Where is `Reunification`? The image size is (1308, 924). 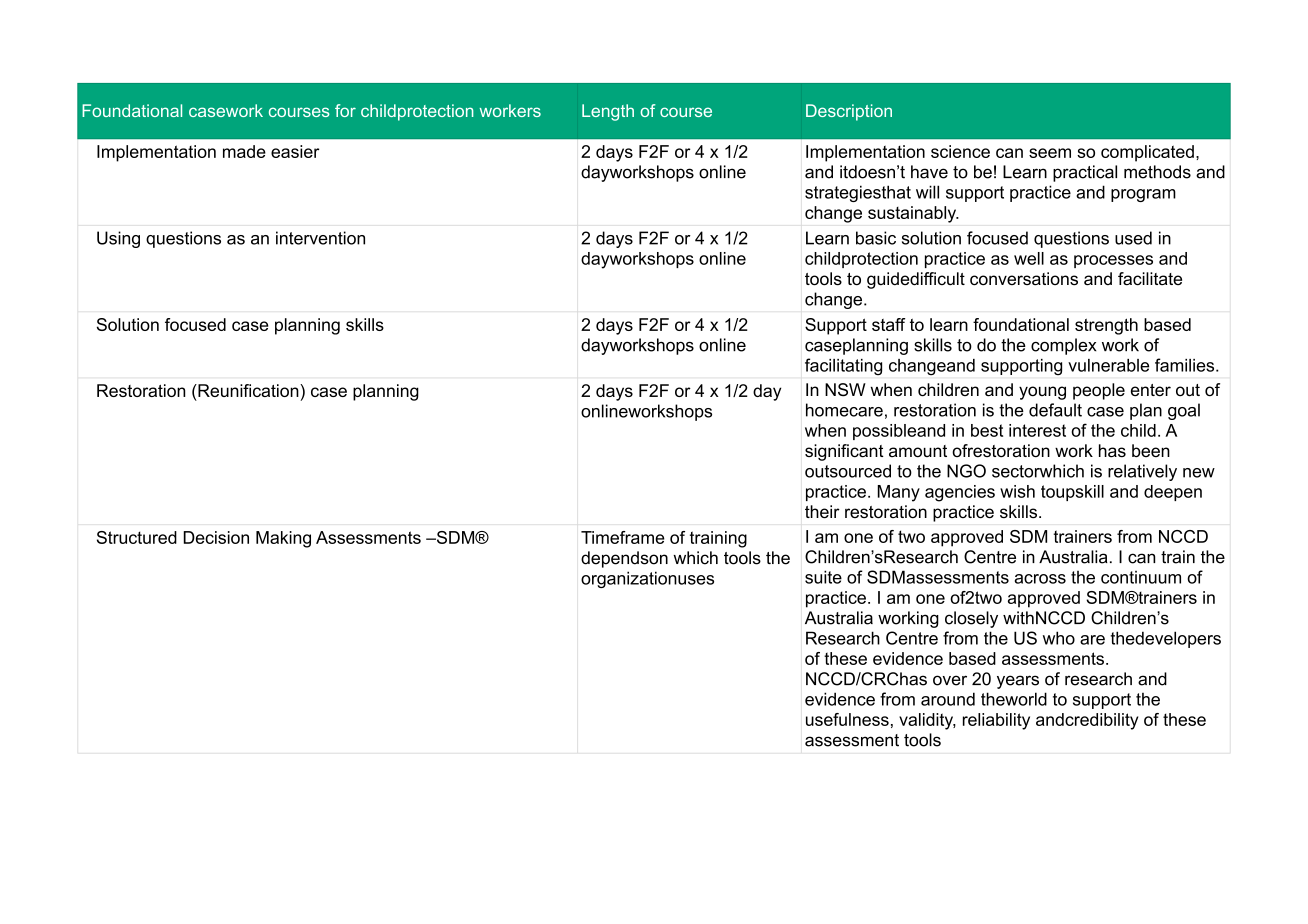 Reunification is located at coordinates (248, 390).
